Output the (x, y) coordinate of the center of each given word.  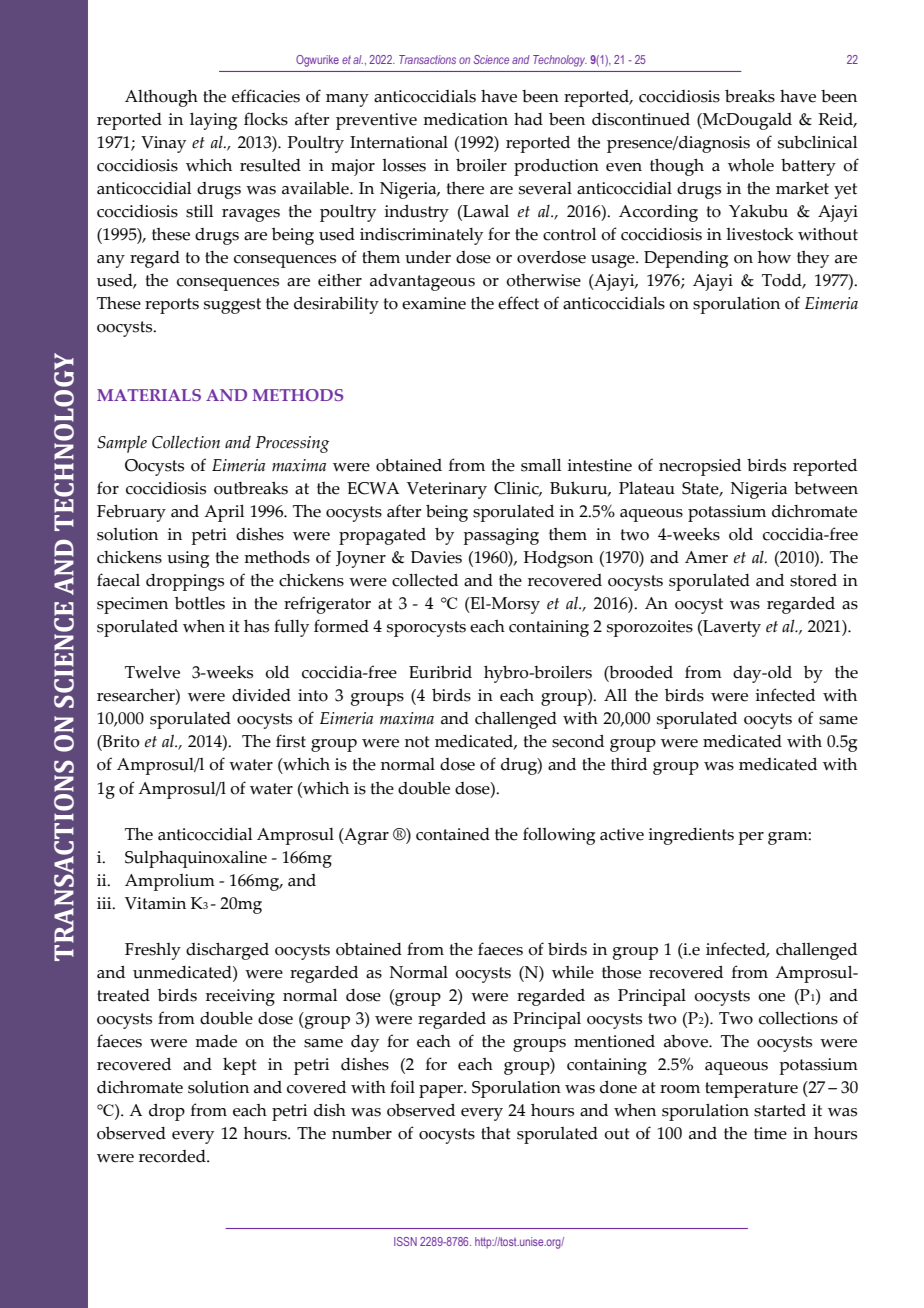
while (573, 972)
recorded (173, 1156)
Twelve (152, 672)
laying (213, 121)
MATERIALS (149, 395)
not (417, 742)
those (621, 972)
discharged (227, 951)
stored (813, 580)
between (826, 488)
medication (465, 119)
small (541, 465)
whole (751, 165)
